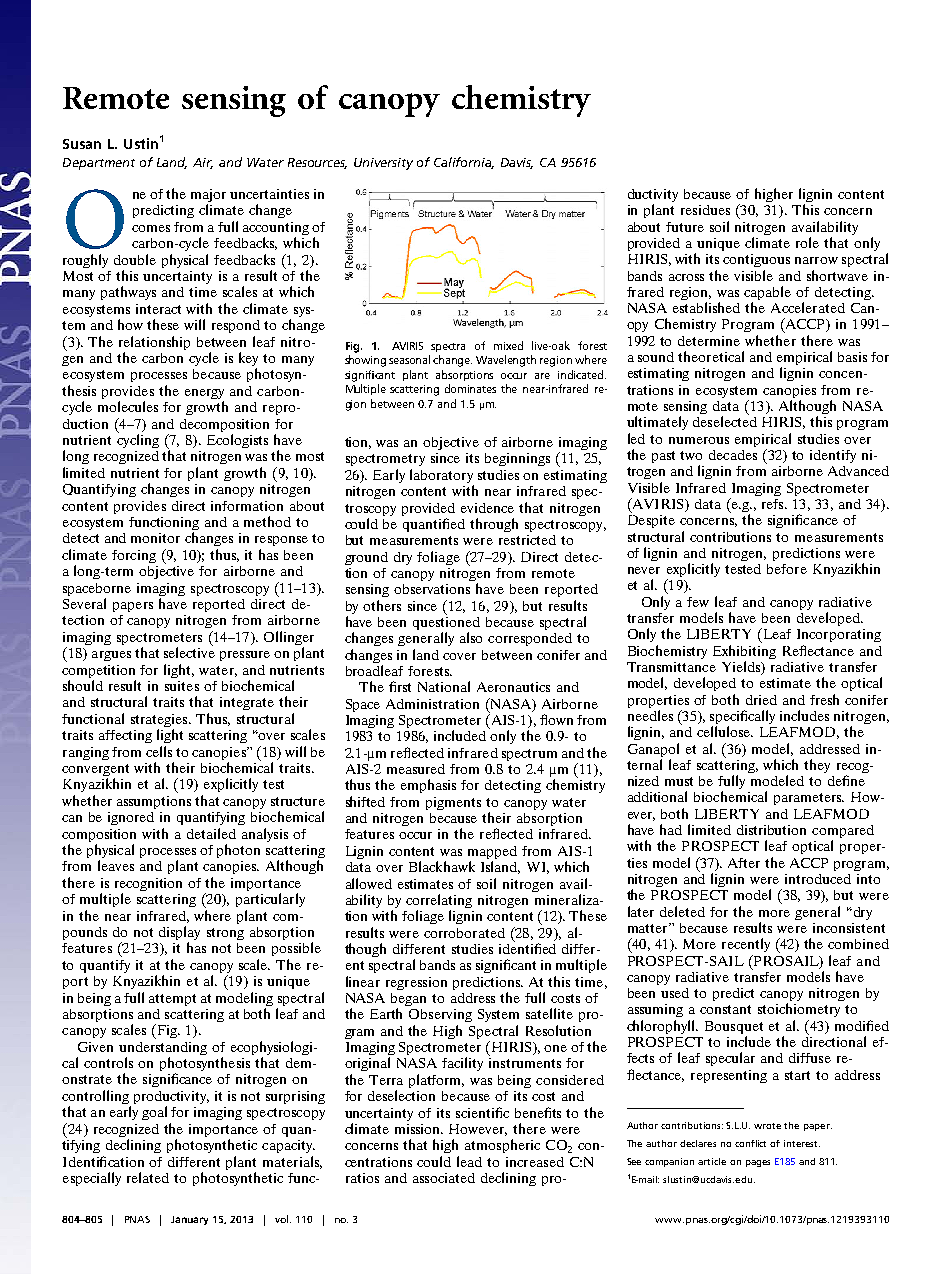 Image resolution: width=952 pixels, height=1275 pixels. Describe the element at coordinates (211, 833) in the page. I see `detailed` at that location.
